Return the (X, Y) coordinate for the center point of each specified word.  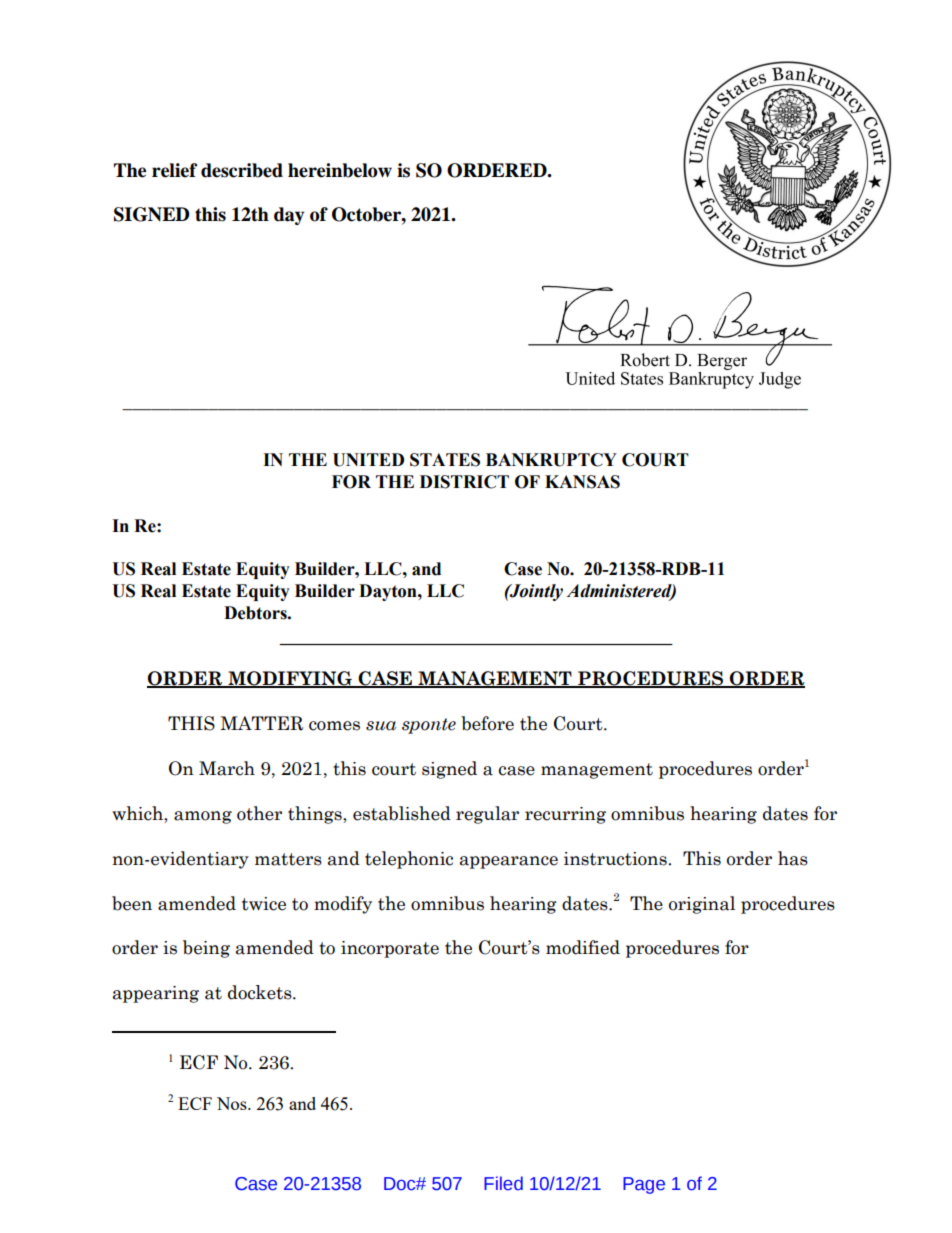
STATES (445, 460)
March (227, 768)
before (487, 723)
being (206, 949)
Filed (503, 1183)
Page (644, 1185)
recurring (565, 815)
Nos (233, 1103)
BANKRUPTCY (551, 460)
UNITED (368, 460)
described (242, 170)
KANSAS (582, 482)
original (702, 905)
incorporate (390, 949)
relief (174, 170)
